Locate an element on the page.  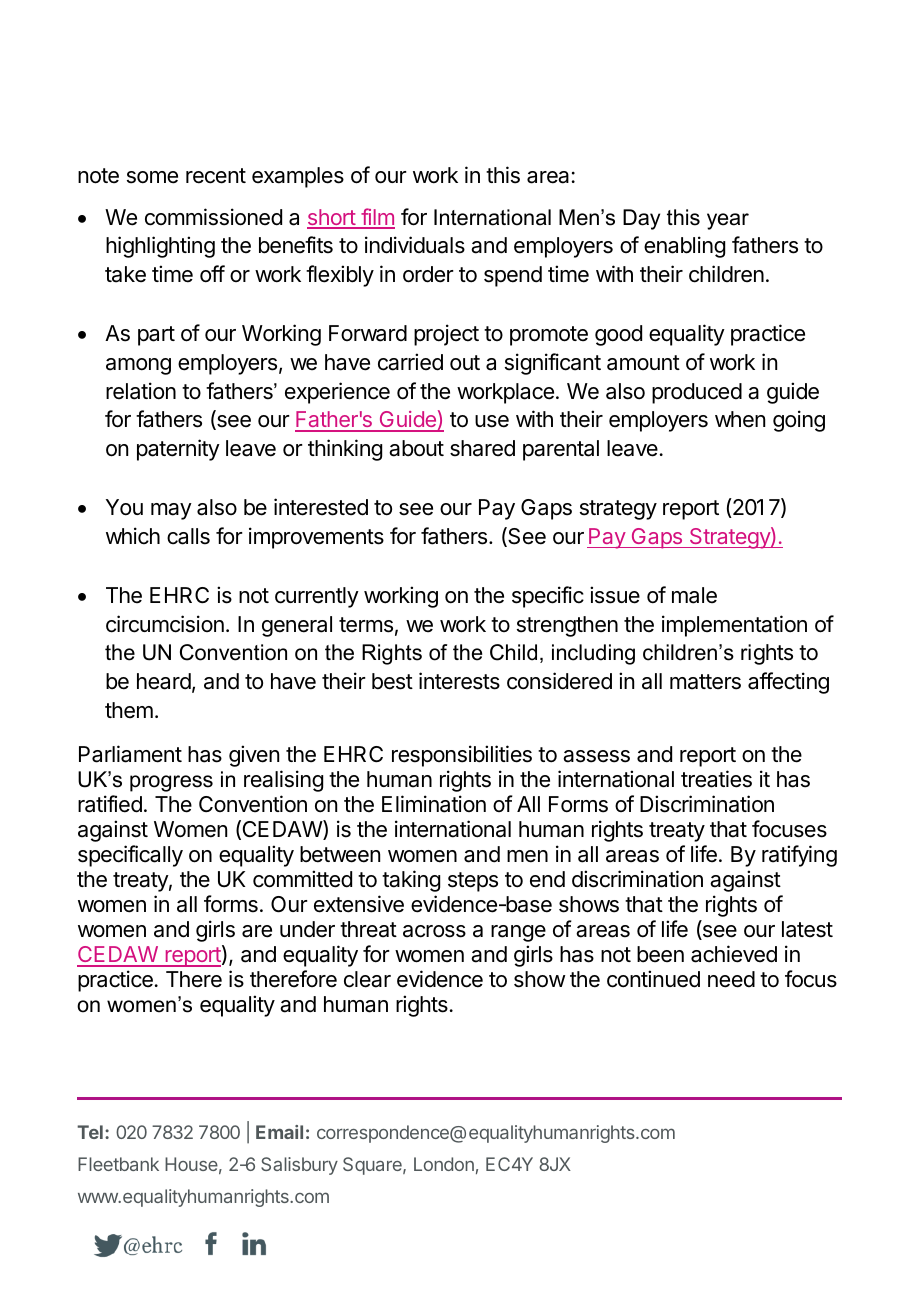
commissioned is located at coordinates (213, 217).
